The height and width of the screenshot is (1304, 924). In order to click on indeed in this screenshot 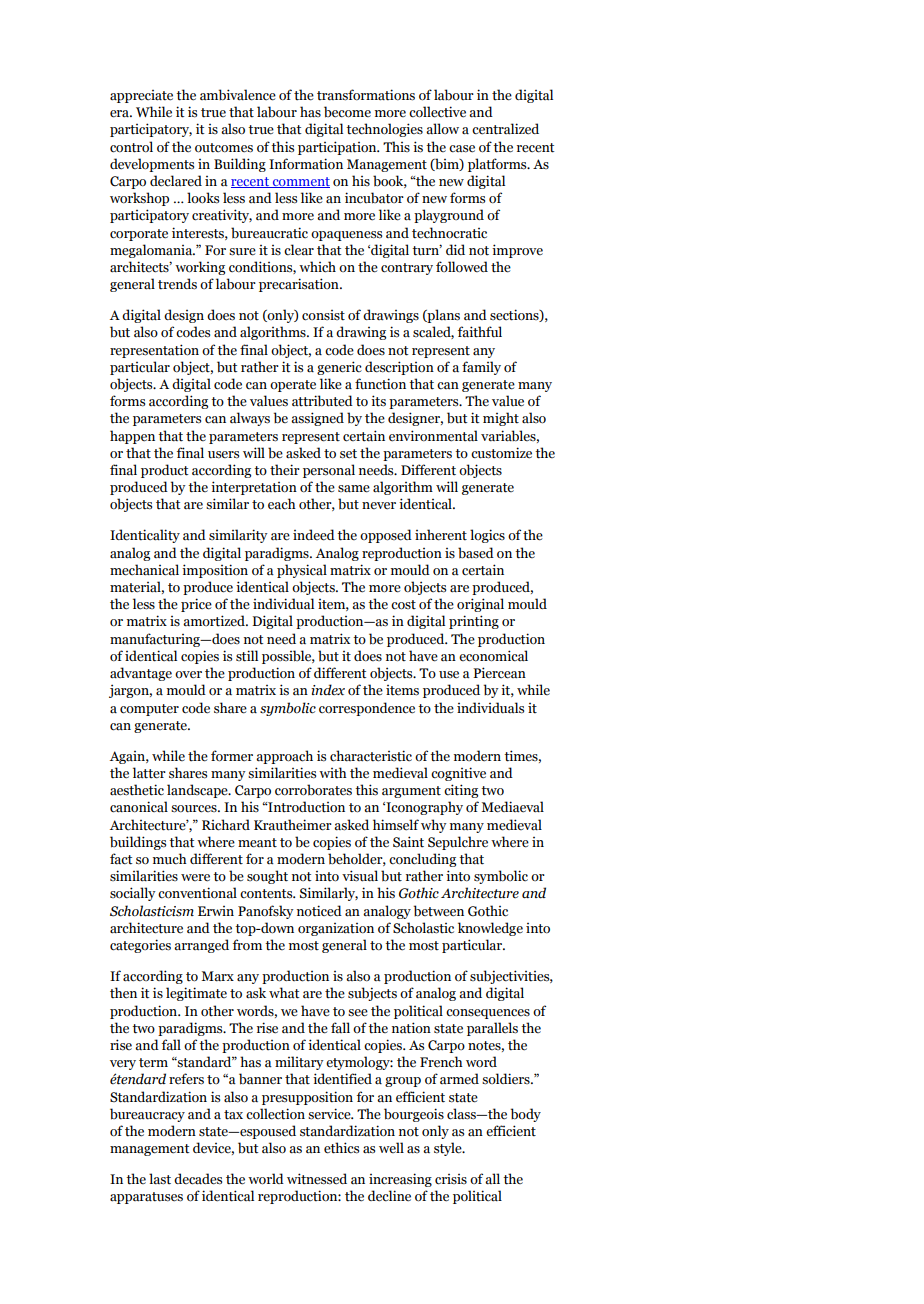, I will do `click(314, 535)`.
